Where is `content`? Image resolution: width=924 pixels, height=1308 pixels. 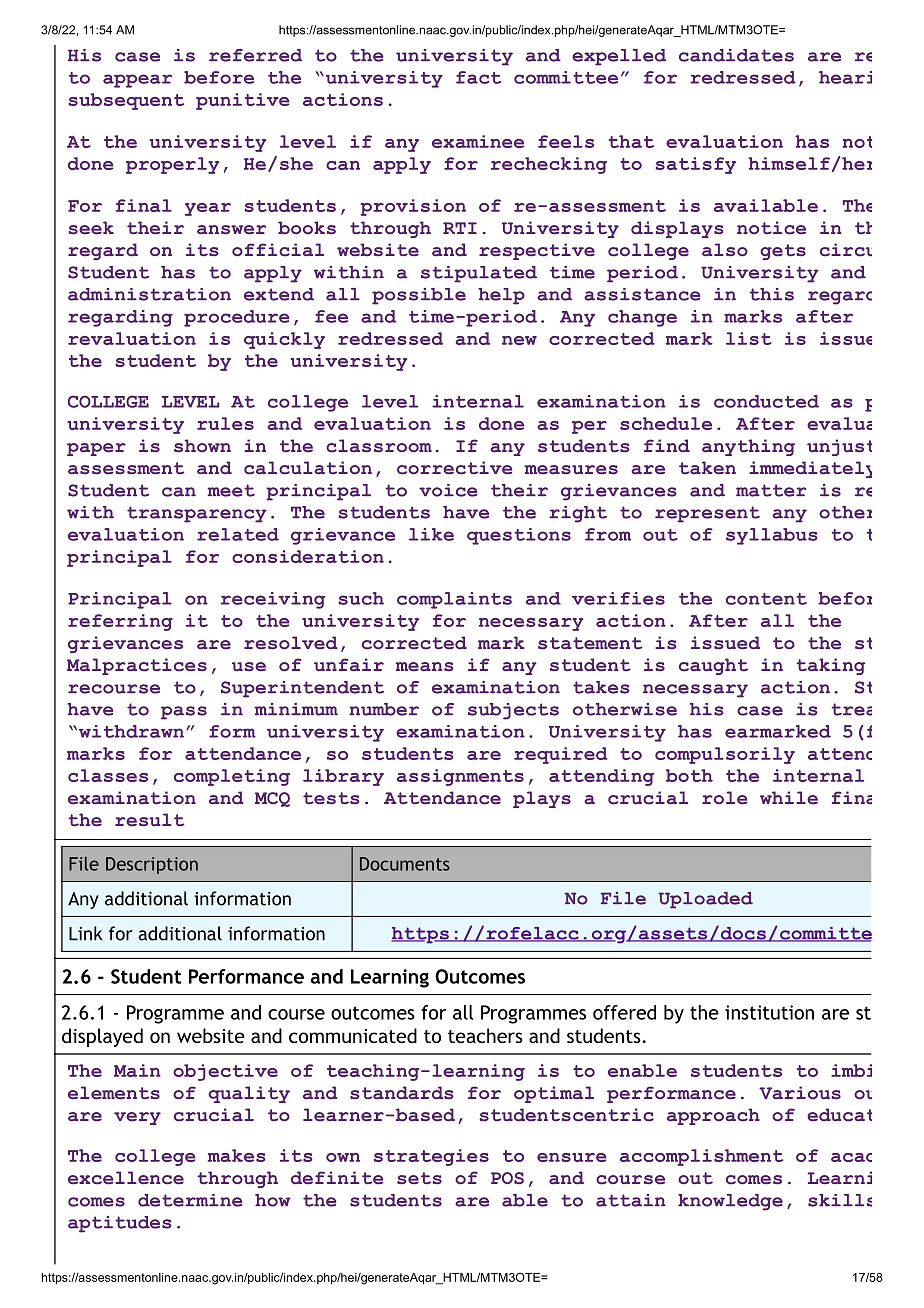
content is located at coordinates (766, 599).
